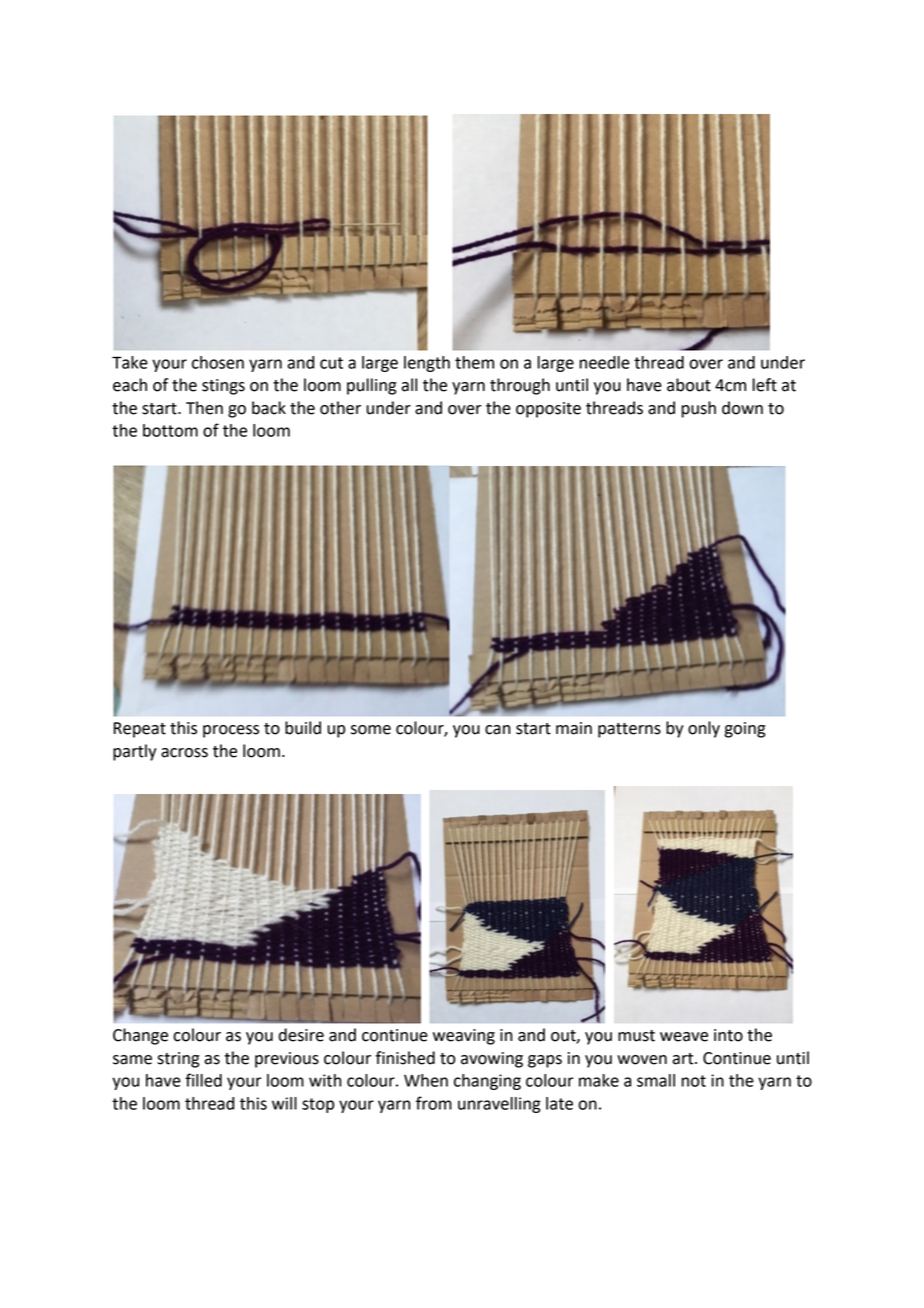 The image size is (924, 1308). I want to click on push, so click(698, 409).
